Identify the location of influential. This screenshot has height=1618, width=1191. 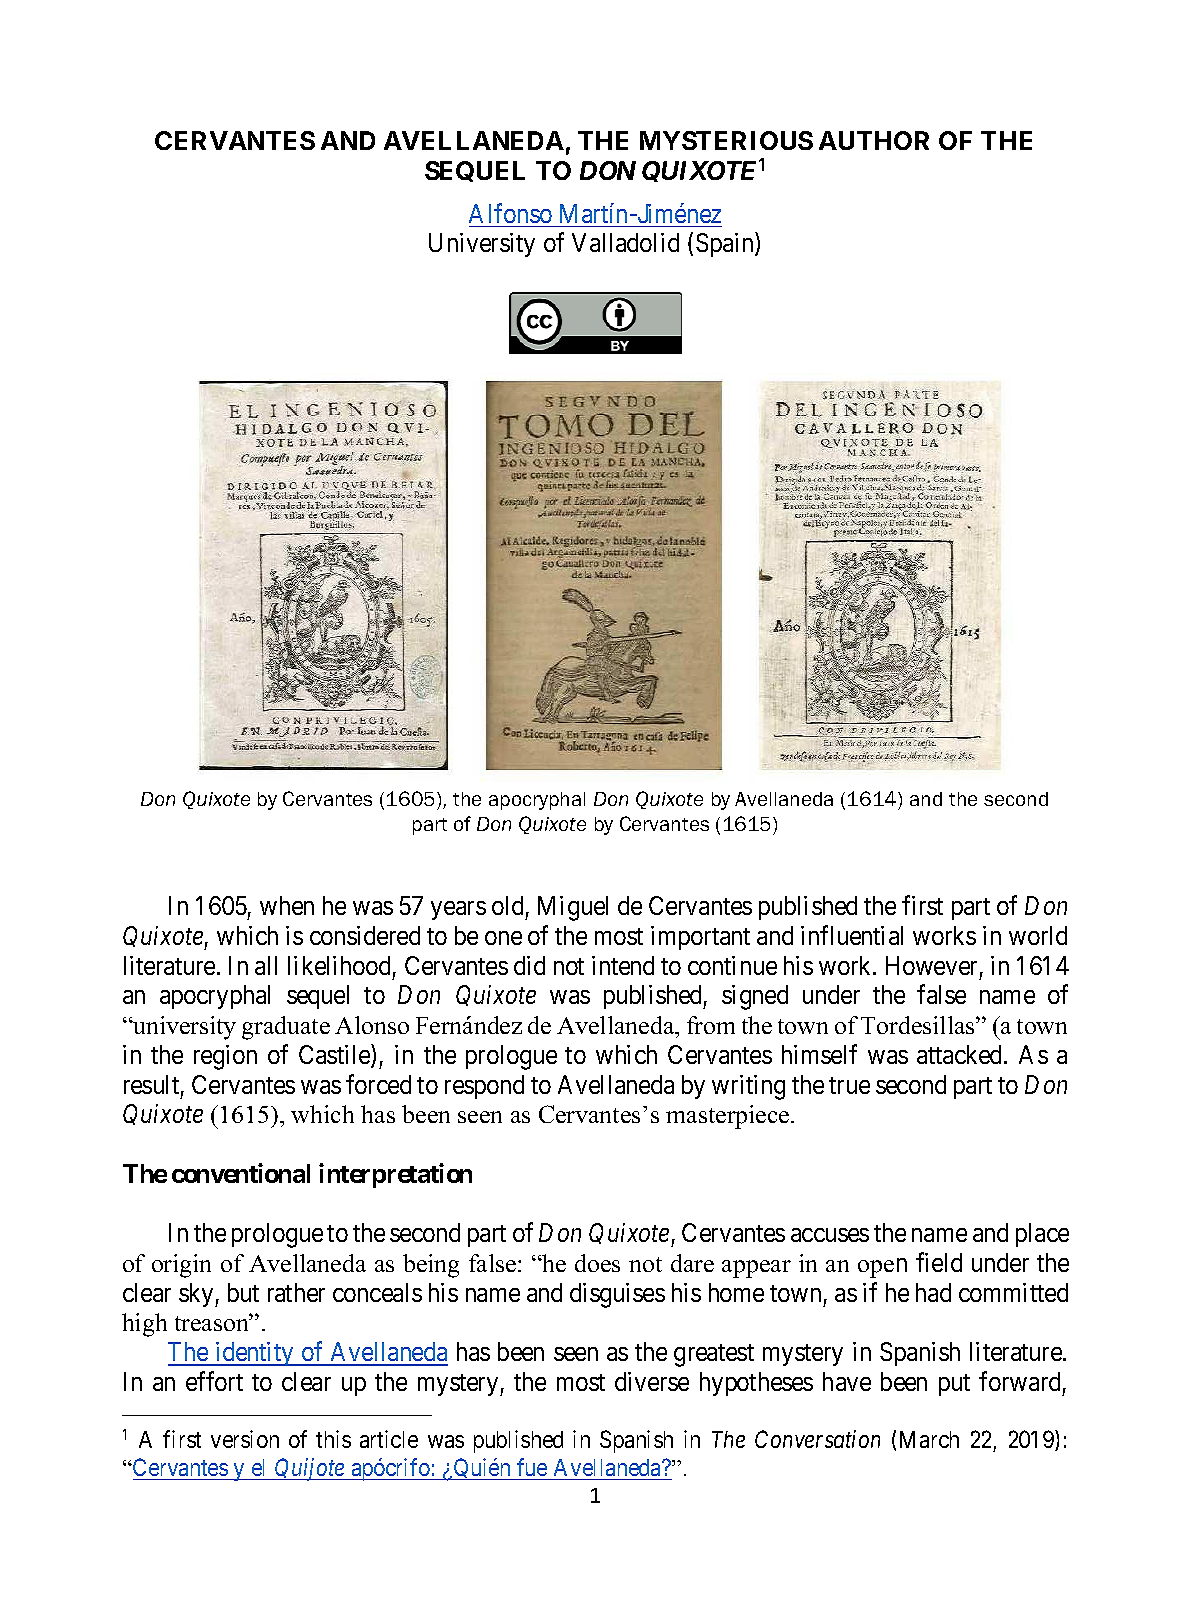
(852, 935).
